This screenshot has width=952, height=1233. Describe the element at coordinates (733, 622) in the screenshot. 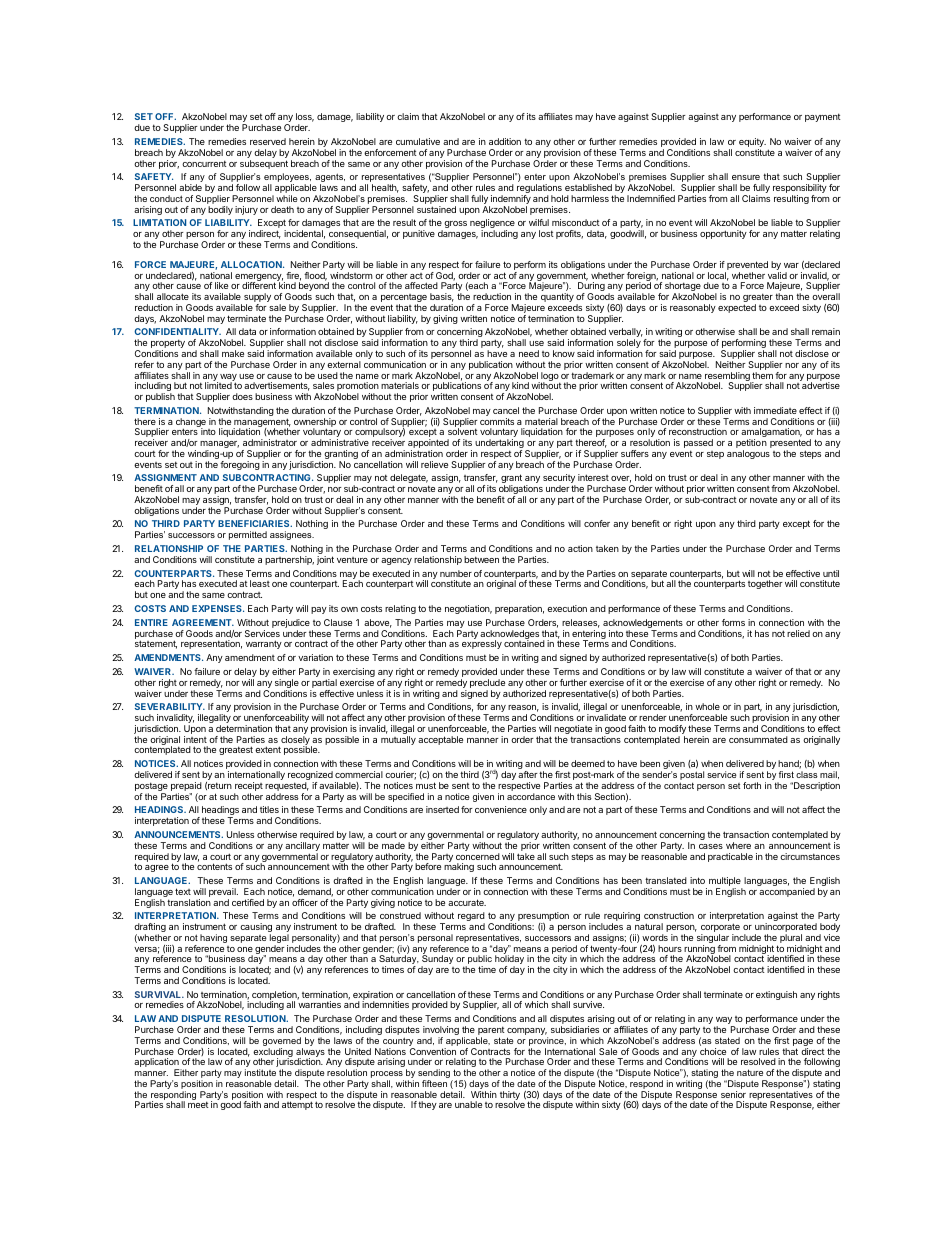

I see `forms` at that location.
